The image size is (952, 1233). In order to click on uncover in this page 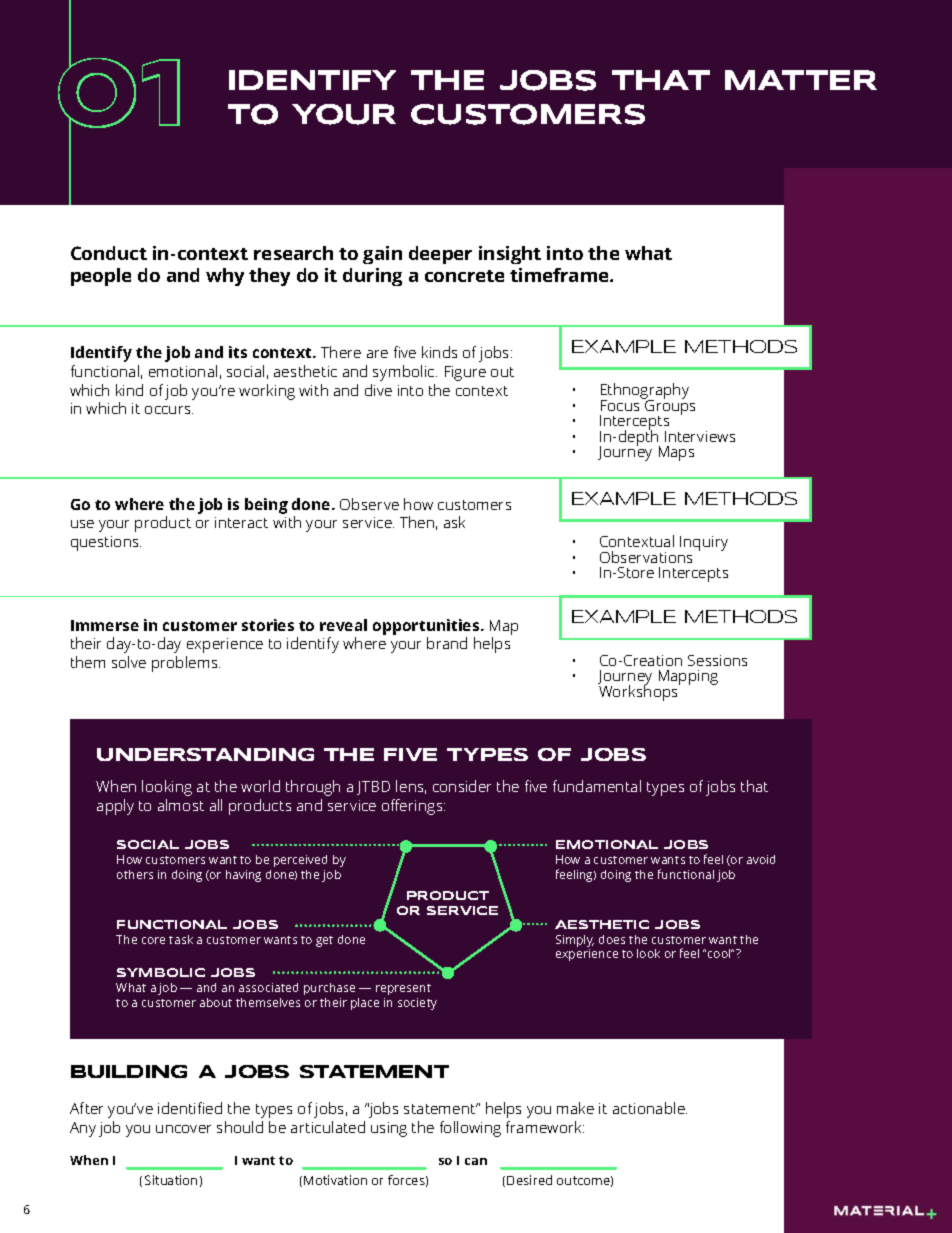, I will do `click(183, 1129)`.
